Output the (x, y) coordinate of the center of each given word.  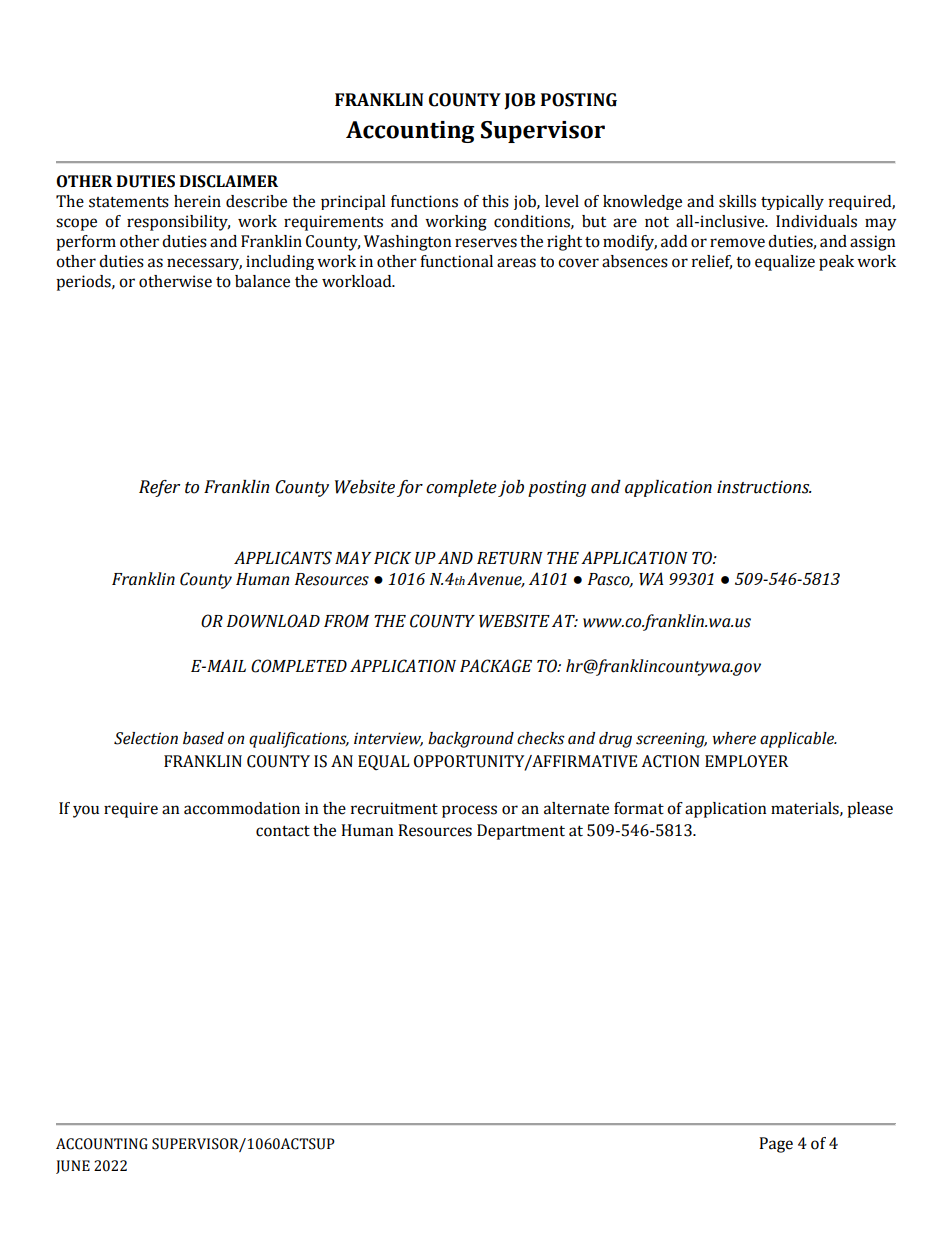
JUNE (73, 1167)
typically (792, 202)
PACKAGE (496, 666)
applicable (798, 740)
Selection (146, 738)
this (495, 201)
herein (197, 201)
